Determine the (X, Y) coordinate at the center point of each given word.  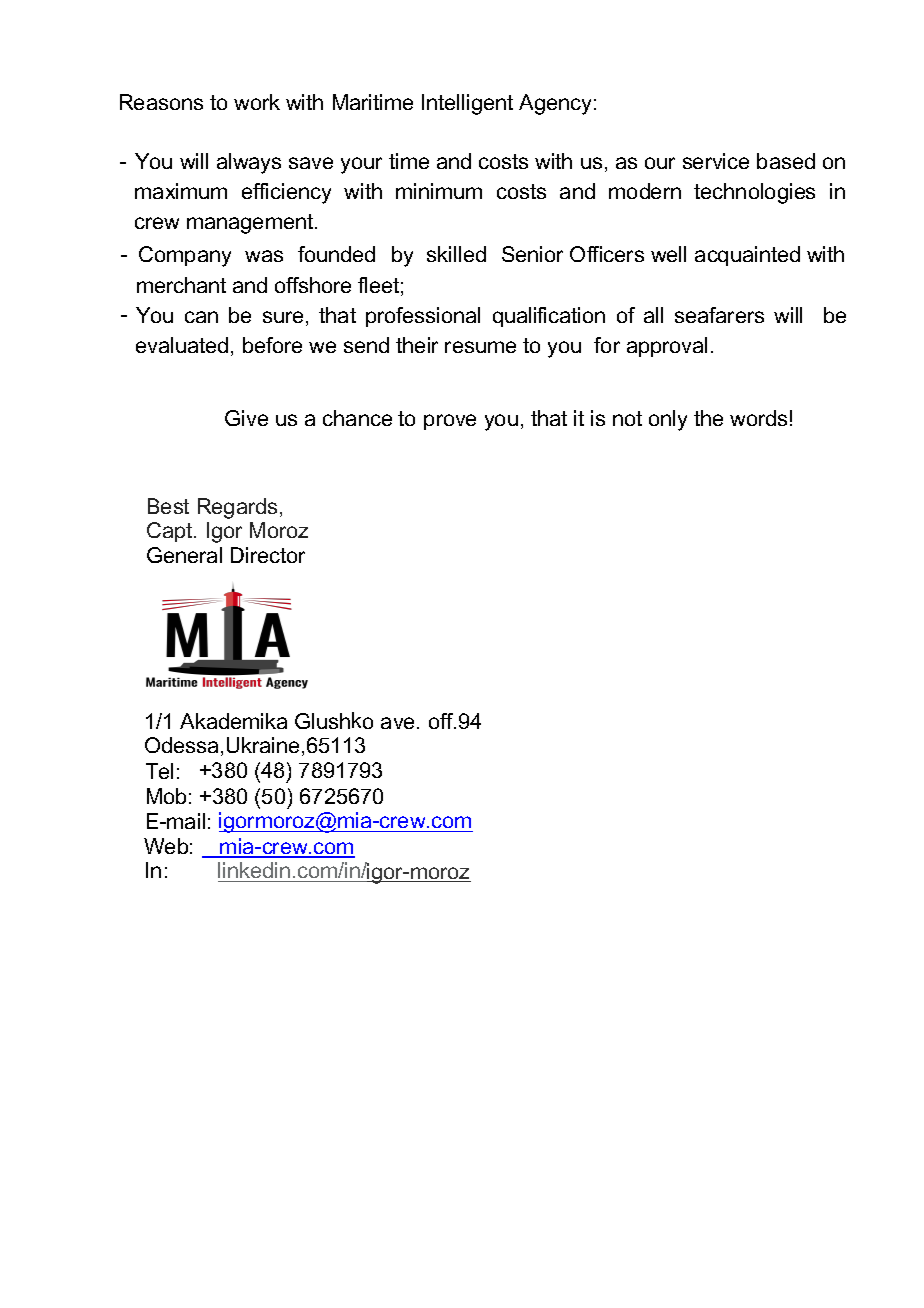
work (257, 102)
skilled (456, 254)
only (668, 420)
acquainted (747, 256)
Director (268, 555)
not (627, 418)
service (716, 161)
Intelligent (467, 104)
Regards (237, 508)
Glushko (334, 720)
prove (450, 422)
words (758, 418)
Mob (166, 796)
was (264, 256)
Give (246, 418)
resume (480, 347)
